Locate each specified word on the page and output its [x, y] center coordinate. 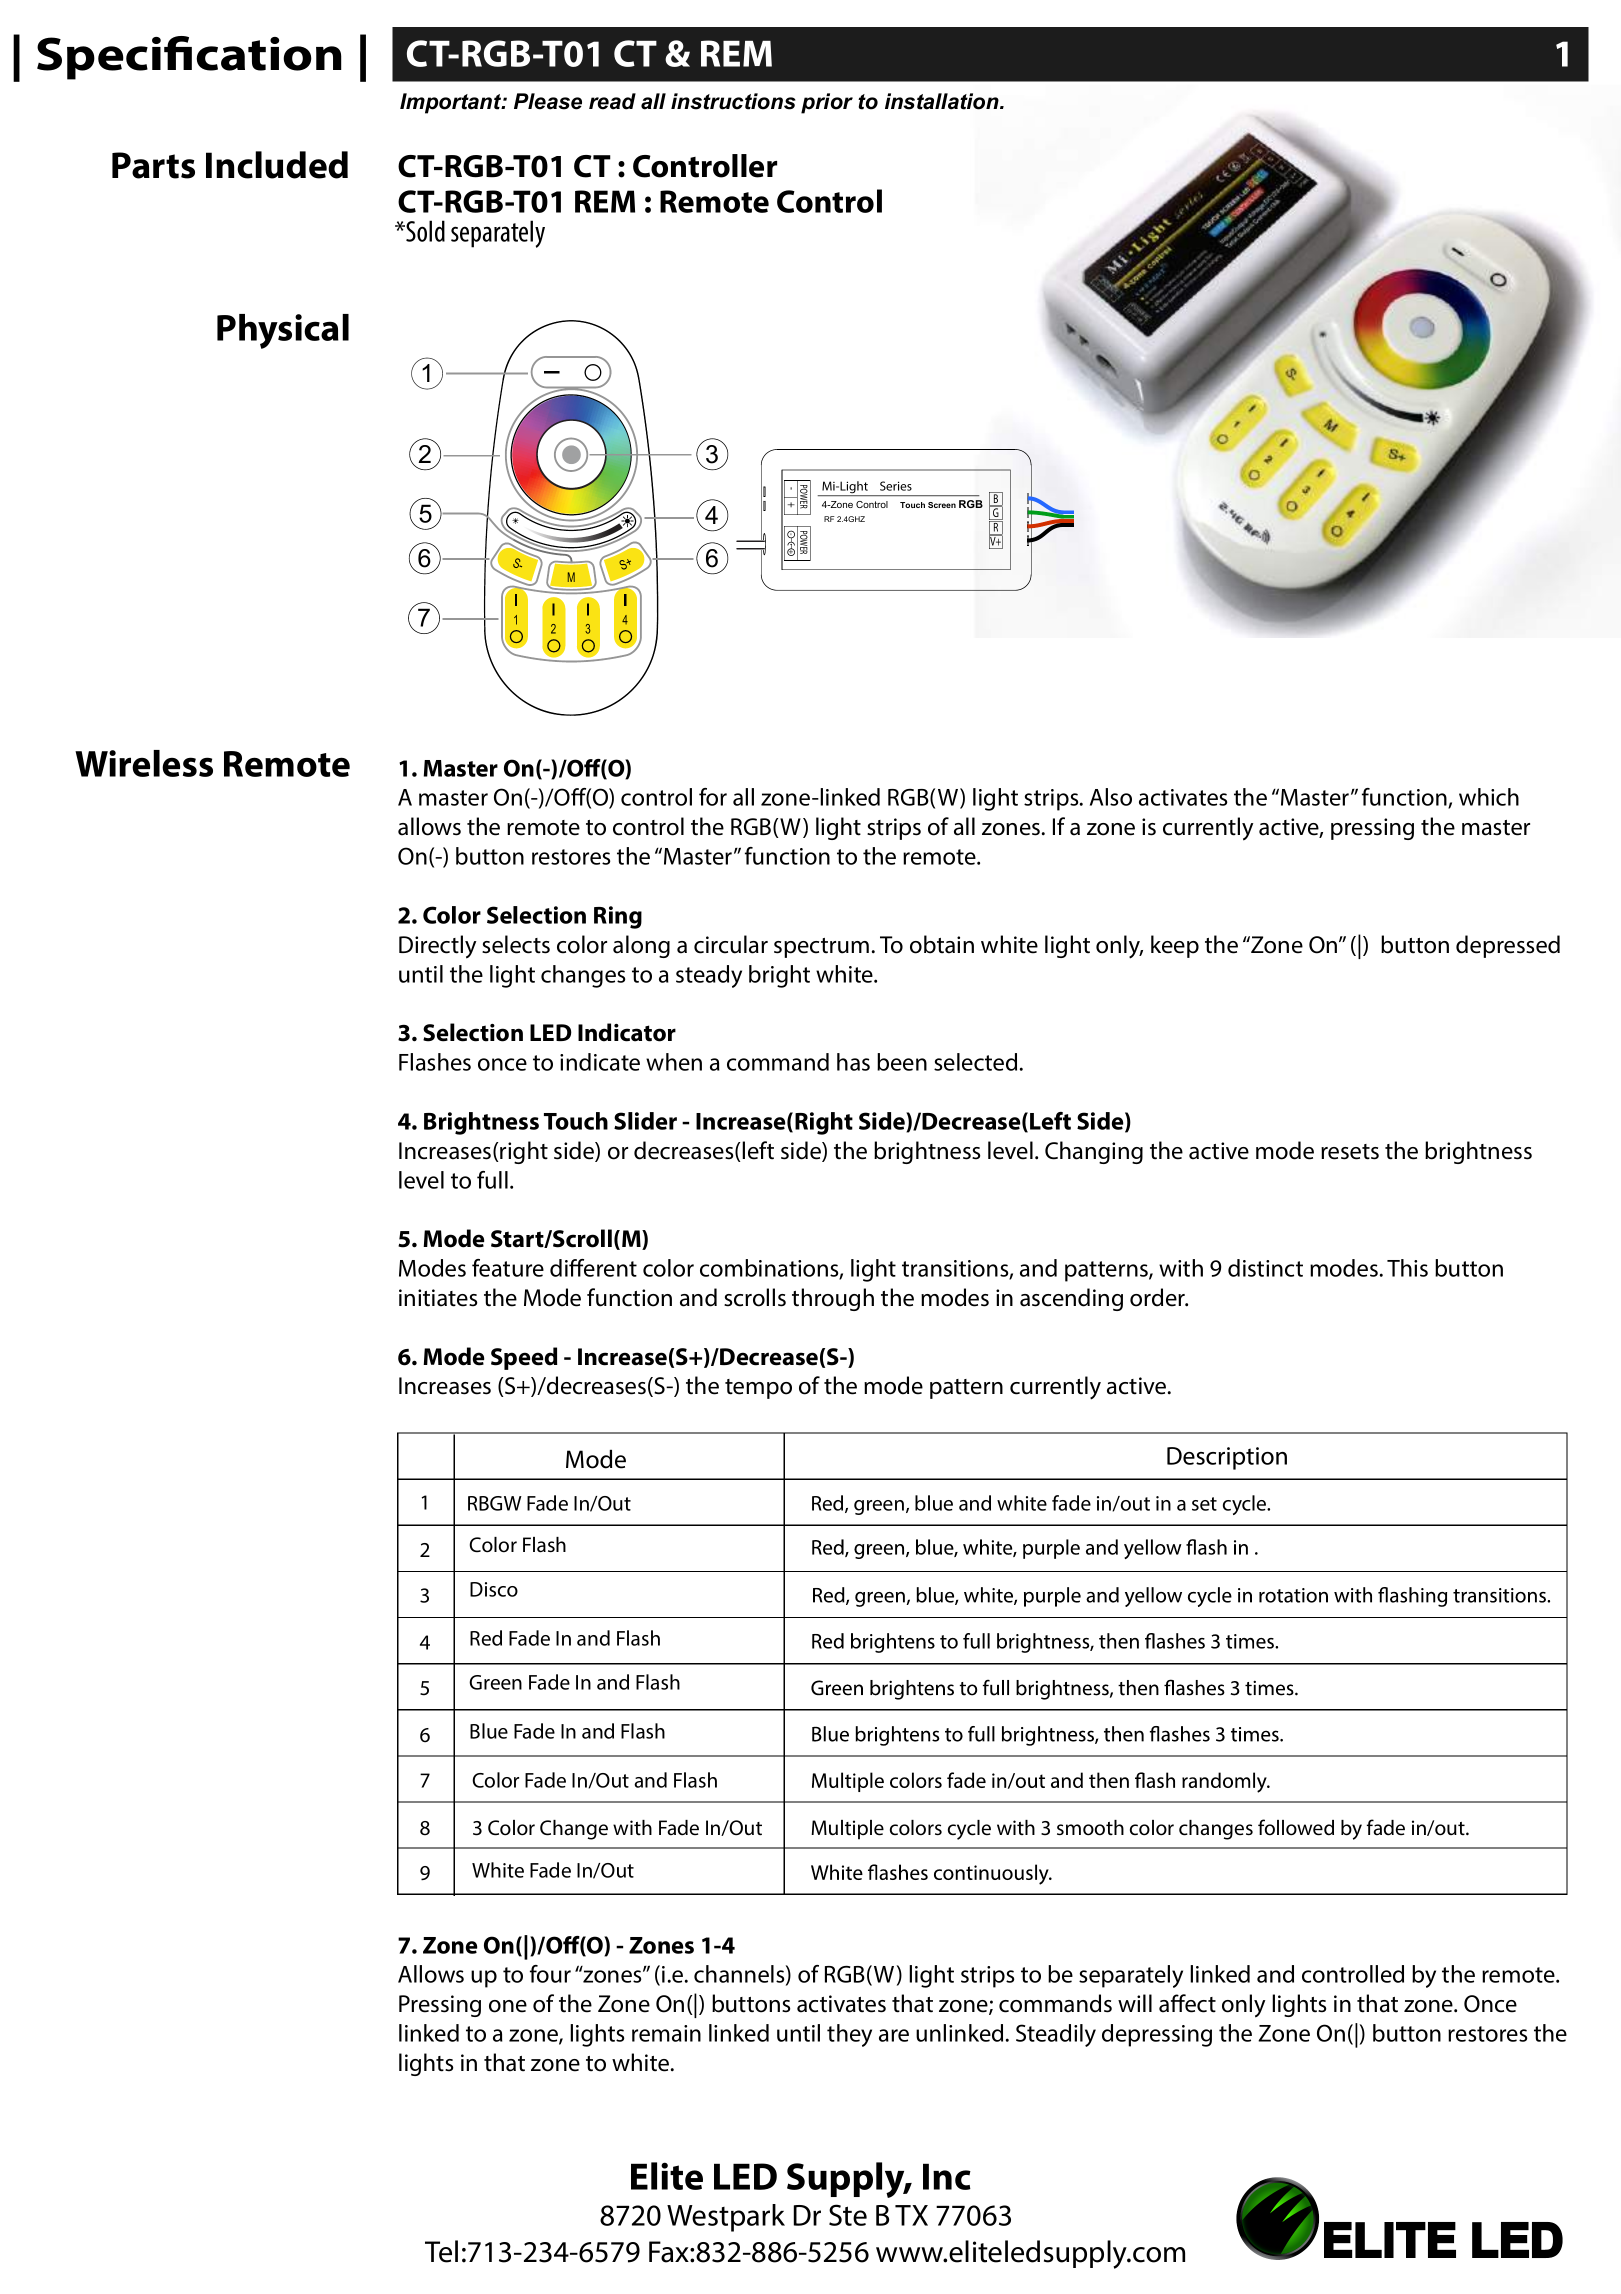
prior [827, 103]
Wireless [144, 763]
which [1489, 797]
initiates [438, 1298]
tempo [758, 1389]
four [550, 1974]
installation [943, 101]
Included [277, 165]
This [1407, 1268]
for [713, 797]
